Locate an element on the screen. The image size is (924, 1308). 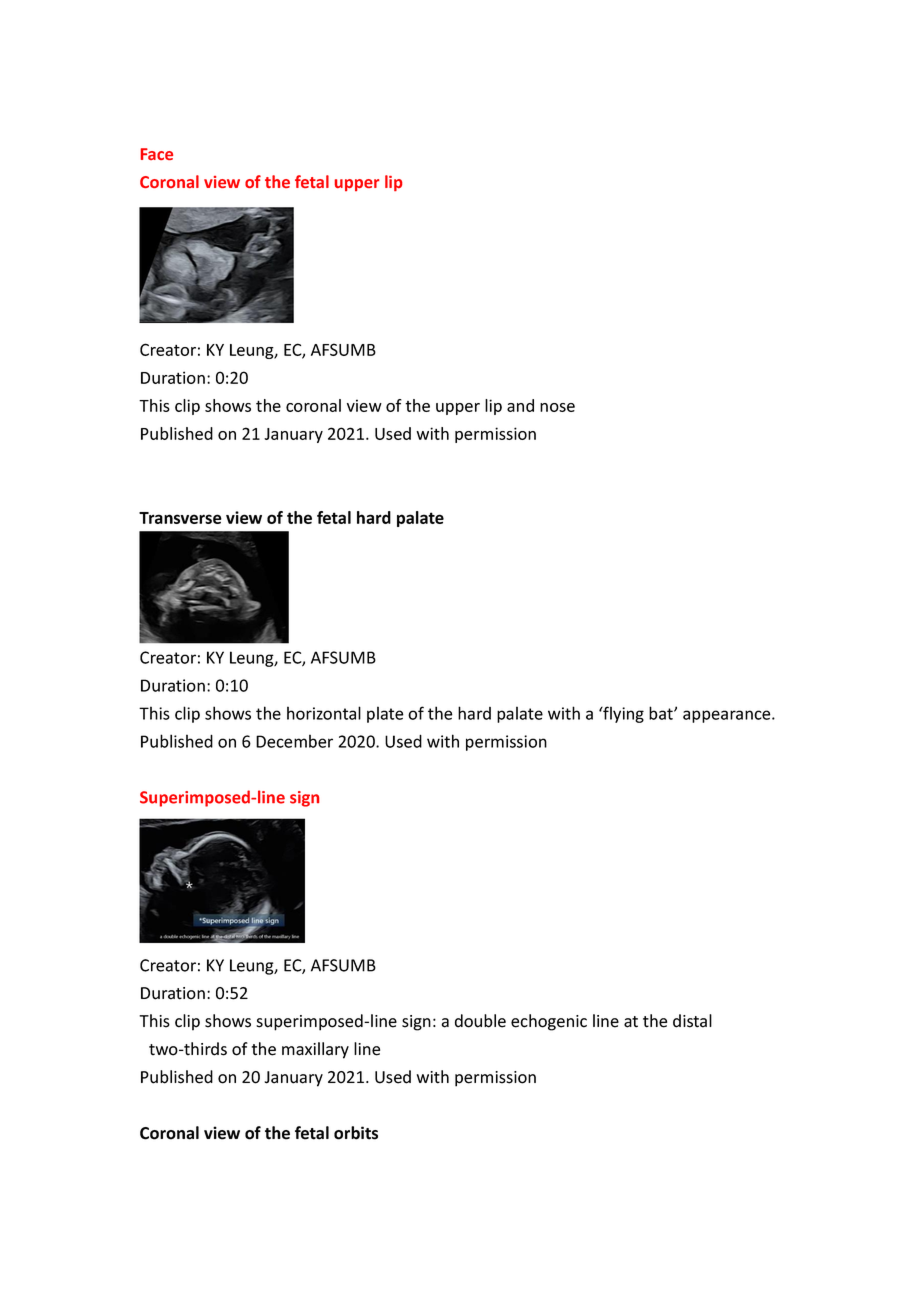
nose is located at coordinates (557, 407).
